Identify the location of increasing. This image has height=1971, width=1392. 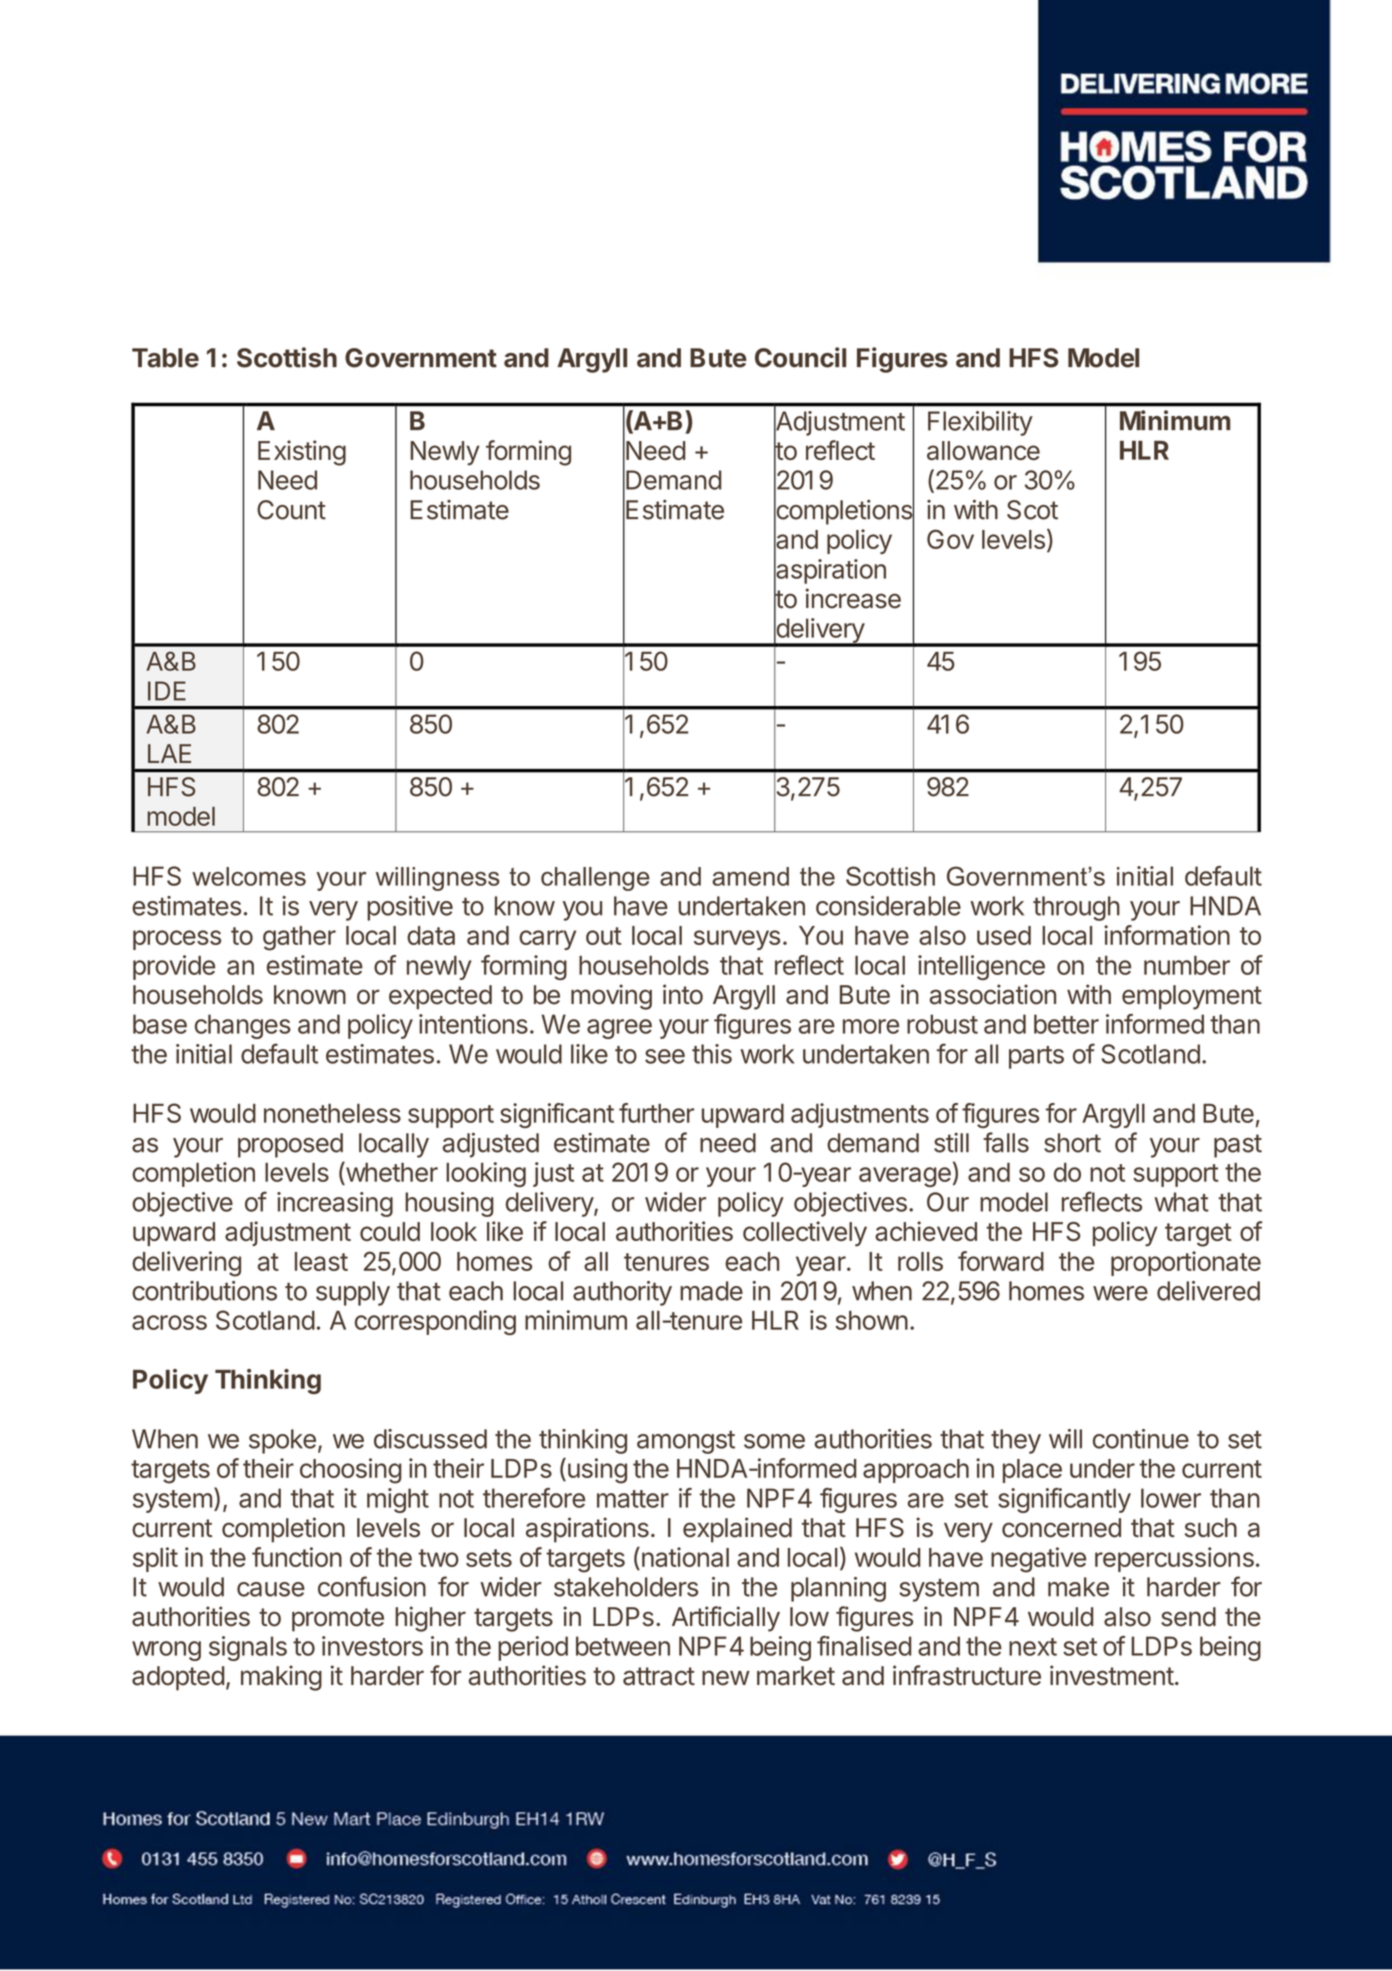
(335, 1204).
